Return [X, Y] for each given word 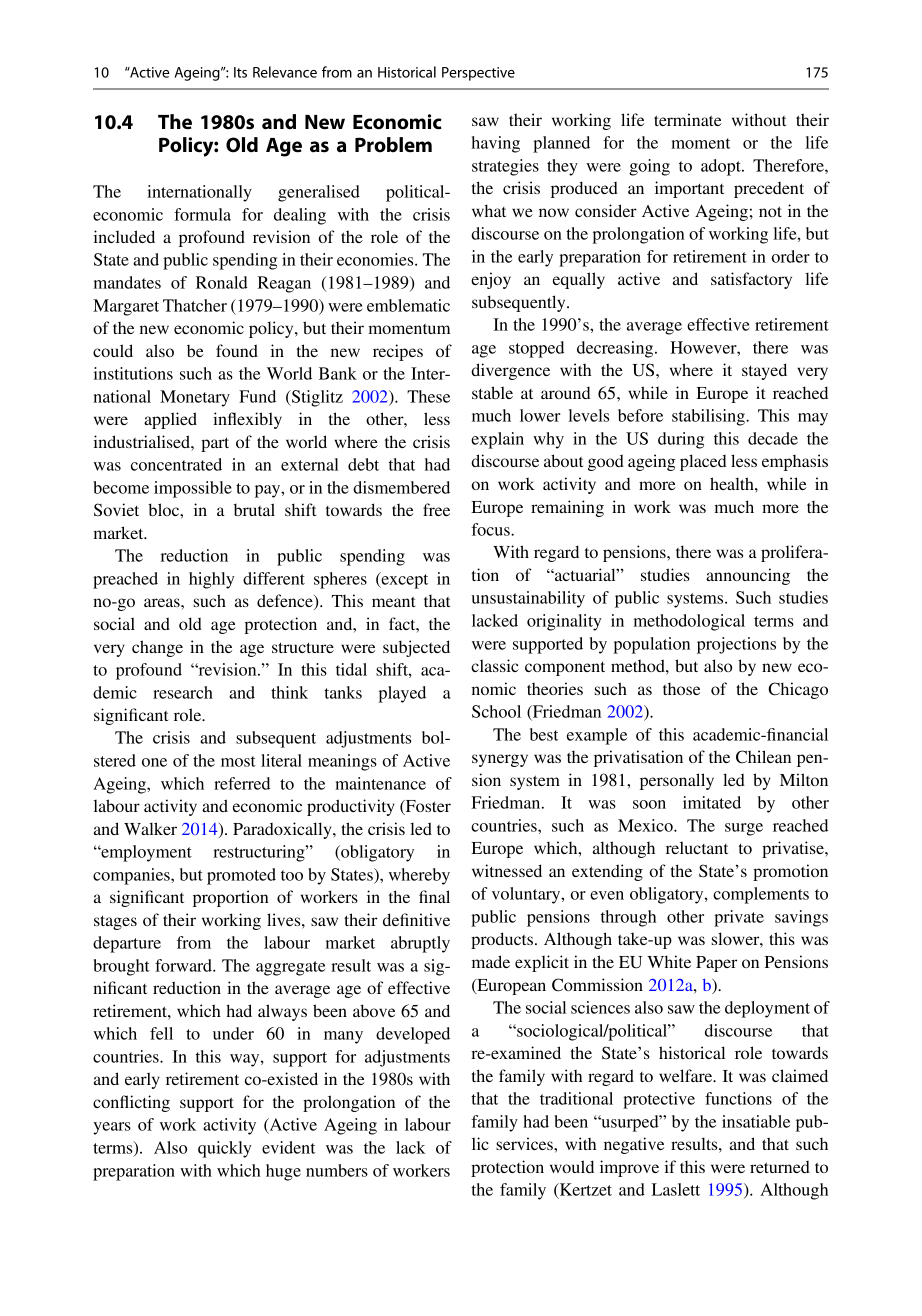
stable [492, 392]
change [157, 648]
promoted [241, 876]
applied [170, 420]
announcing [748, 576]
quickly [225, 1149]
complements [761, 895]
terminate [688, 119]
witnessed [507, 870]
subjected [416, 648]
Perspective [478, 74]
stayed [764, 371]
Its [240, 72]
